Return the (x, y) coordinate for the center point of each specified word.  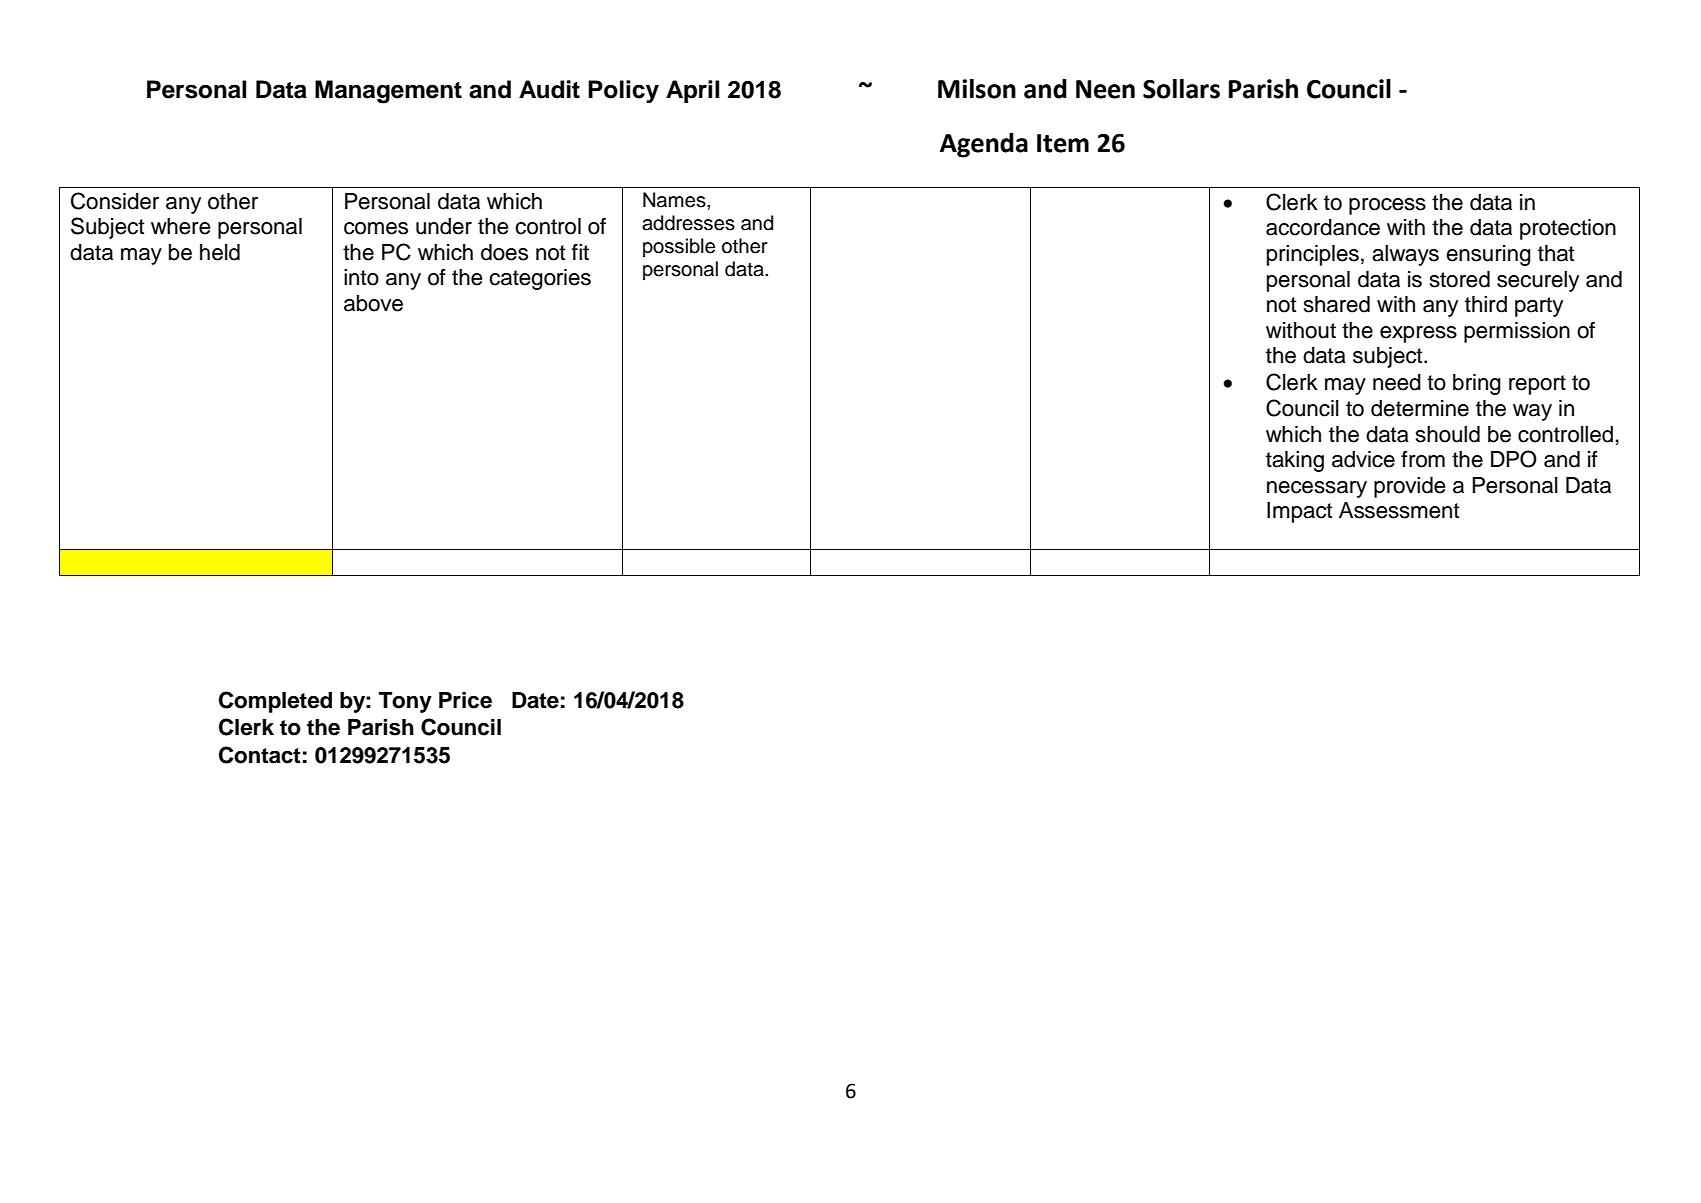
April (692, 91)
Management (388, 92)
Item (1063, 143)
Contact (260, 755)
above (373, 303)
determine (1420, 408)
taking (1295, 461)
